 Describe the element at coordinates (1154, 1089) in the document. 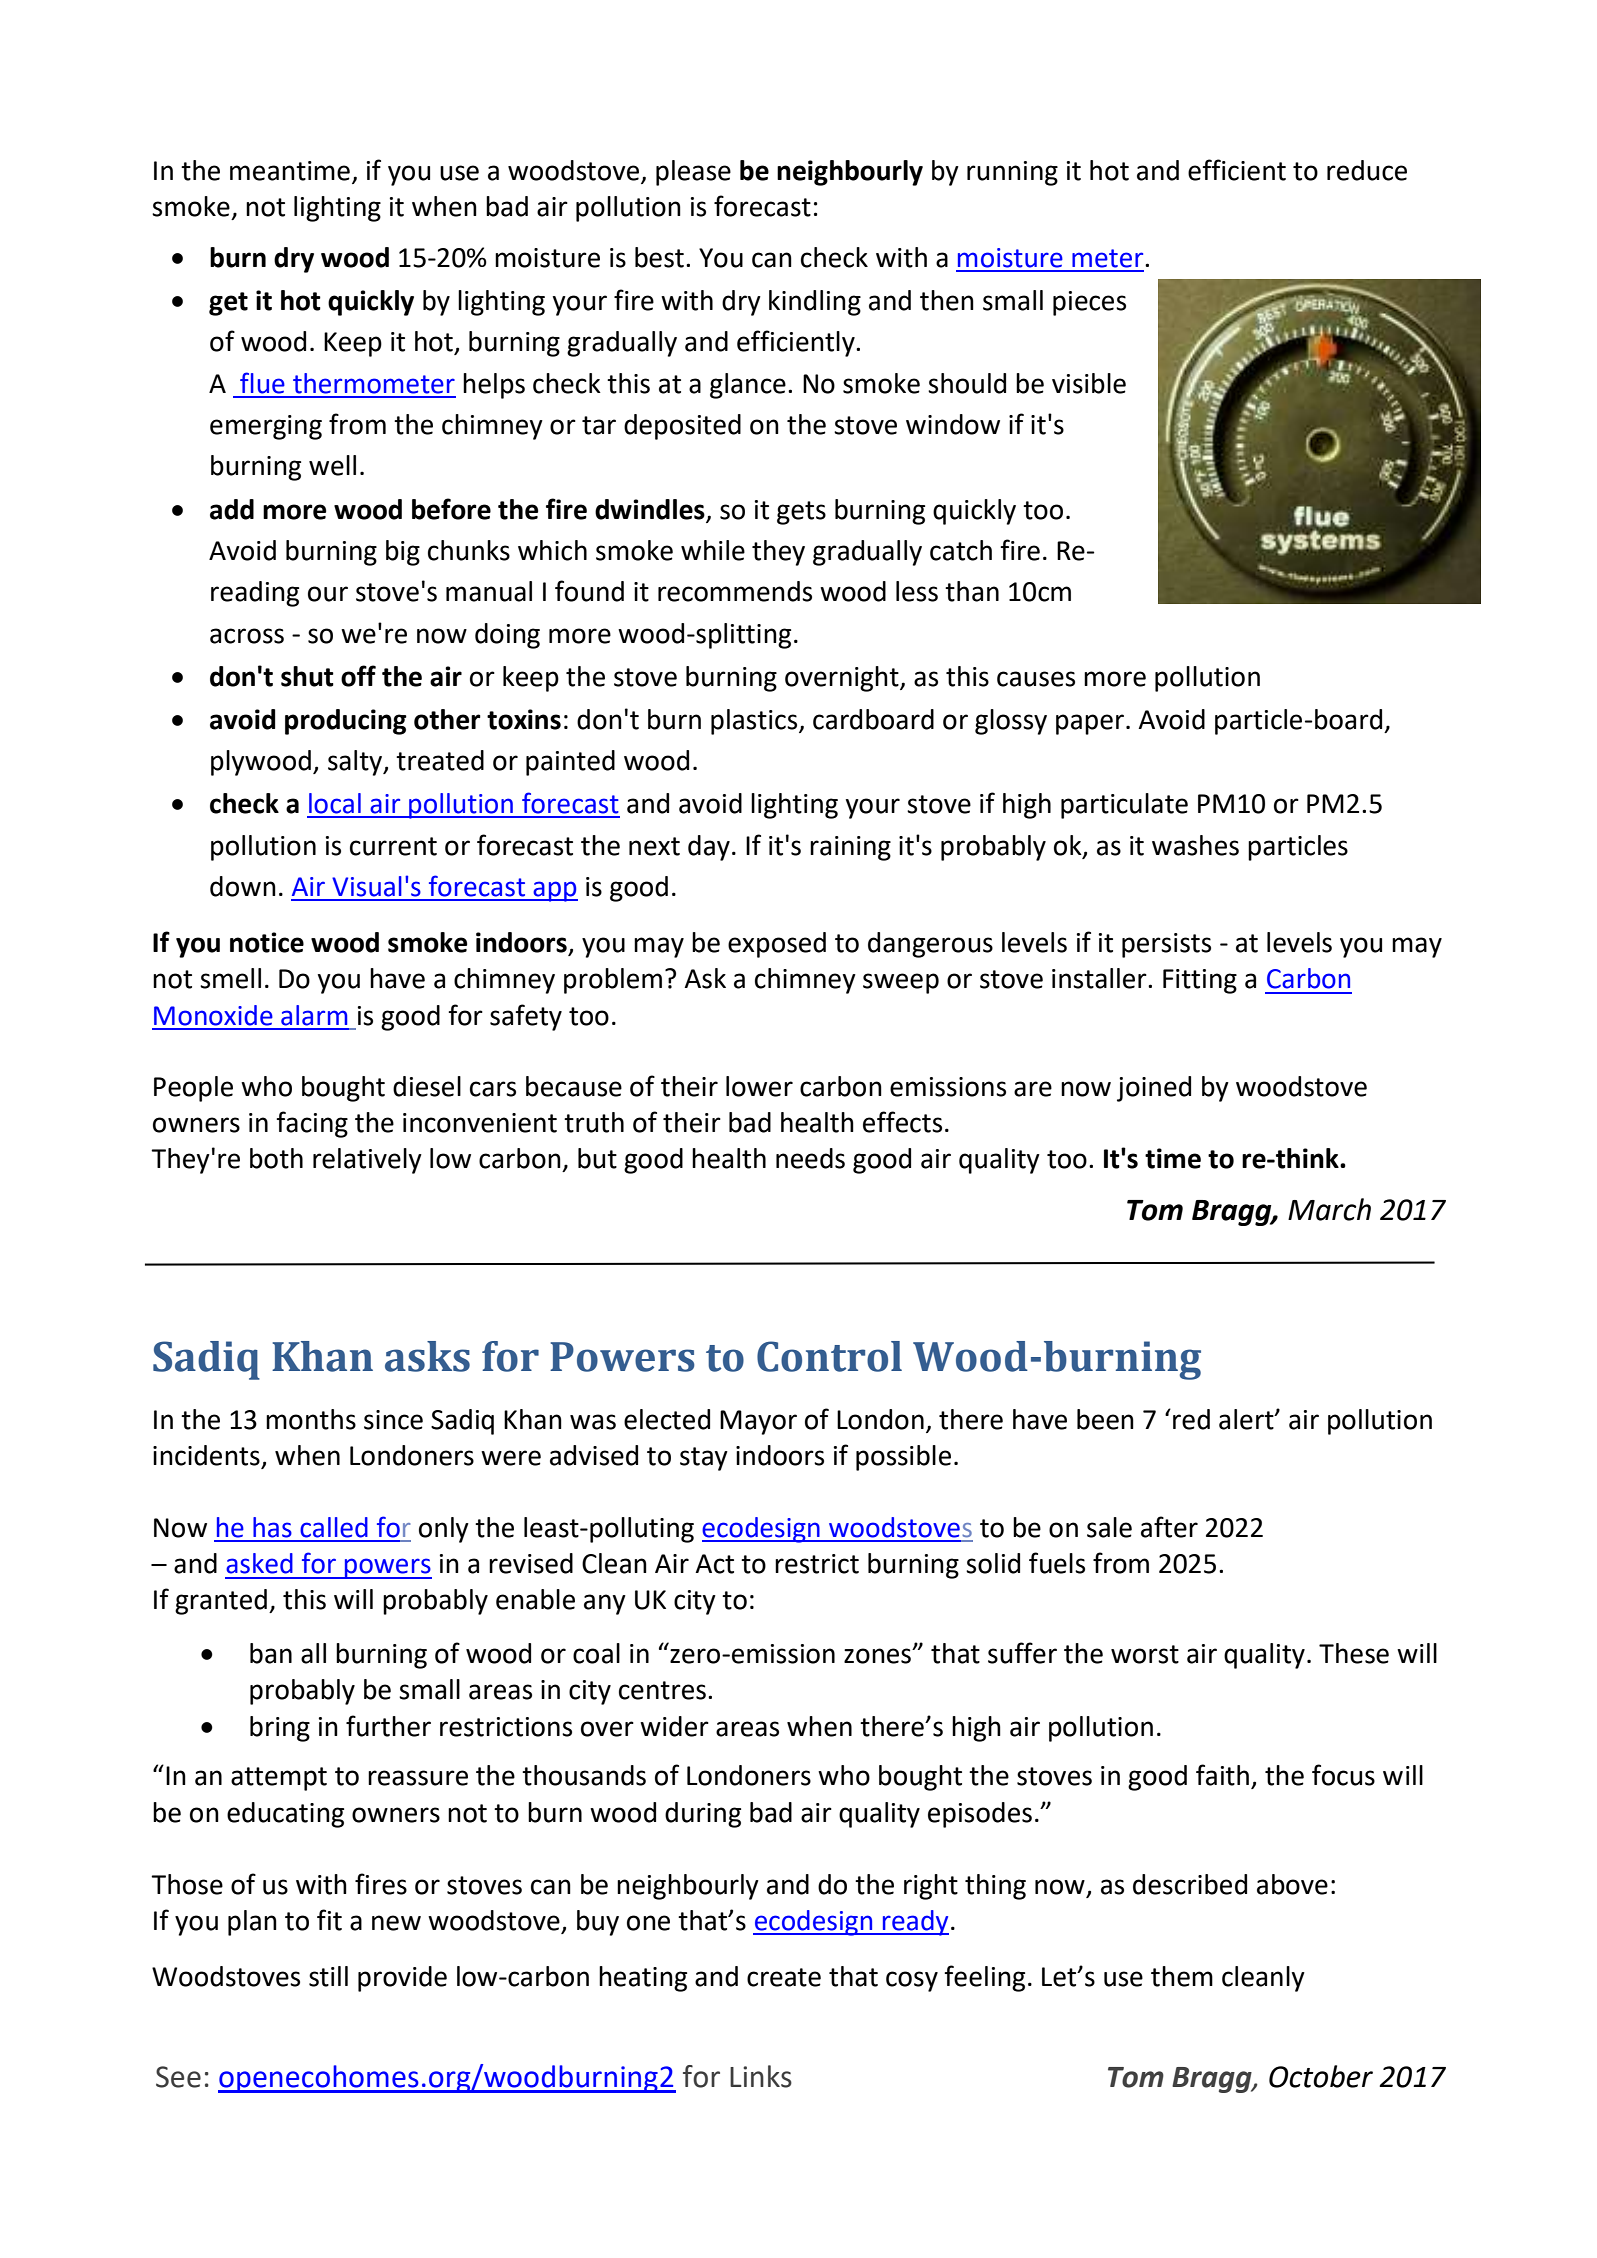

I see `joined` at that location.
